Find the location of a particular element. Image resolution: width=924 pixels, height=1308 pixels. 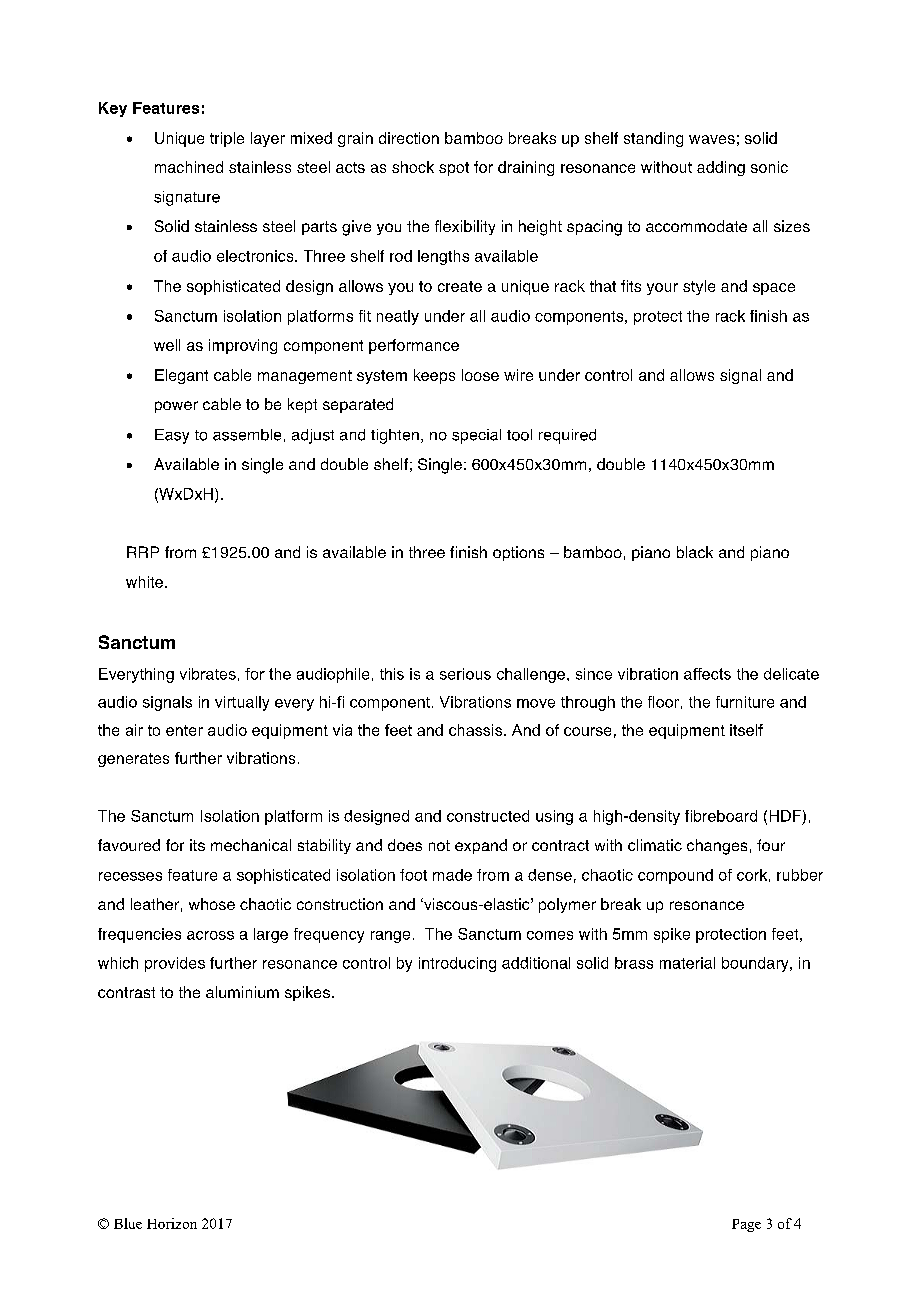

special is located at coordinates (476, 436).
